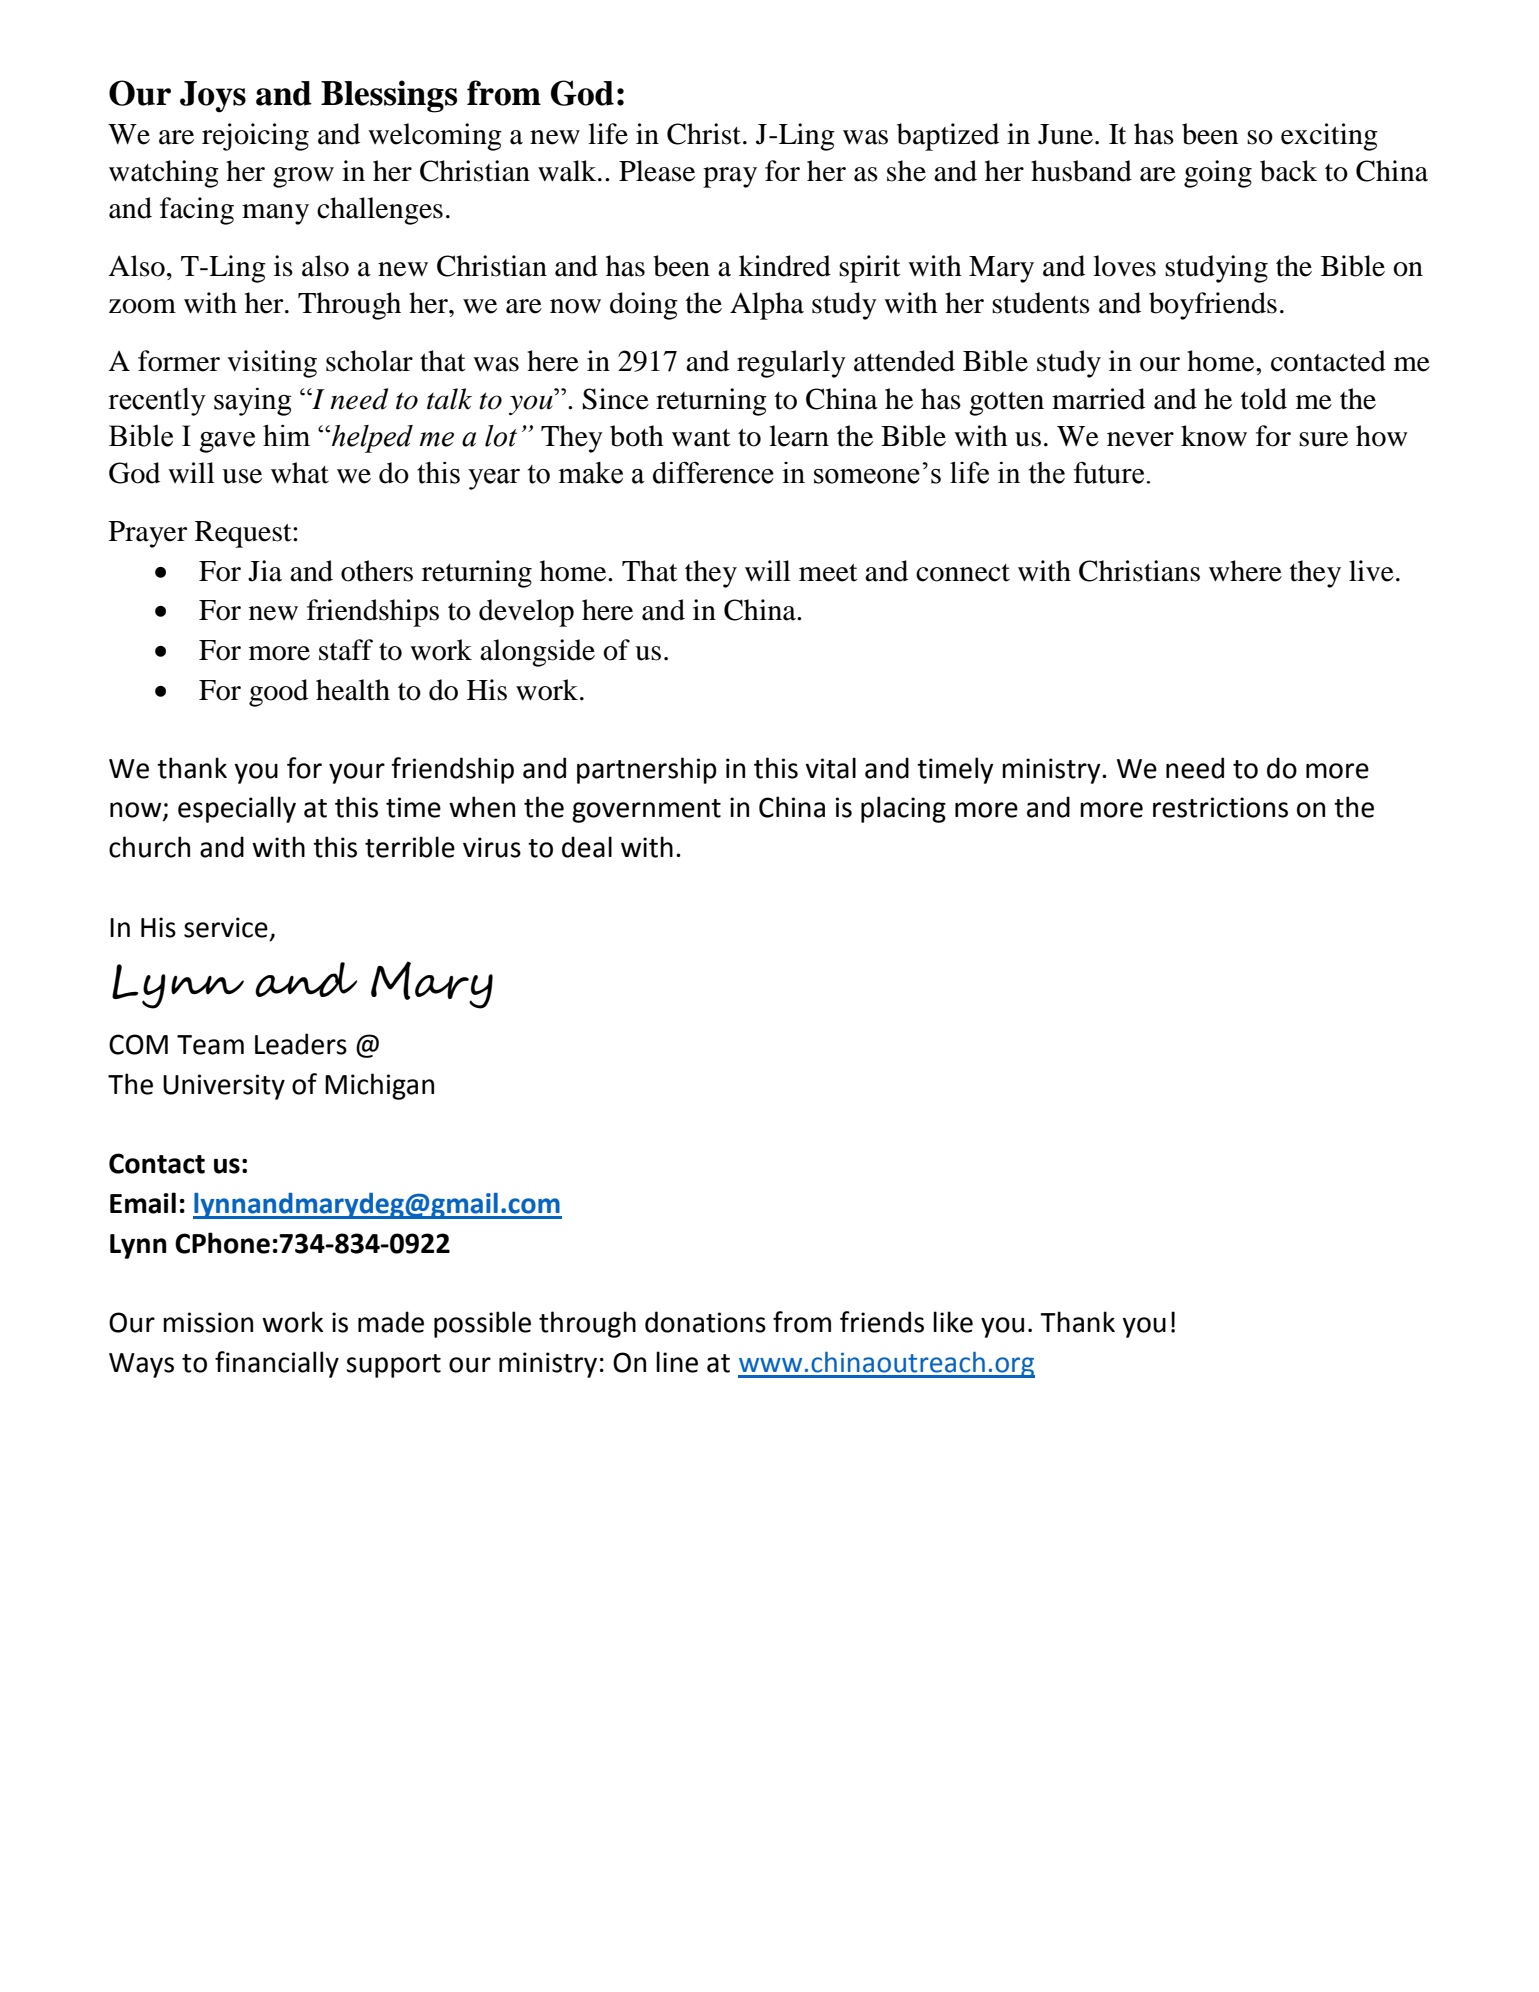 The width and height of the screenshot is (1539, 1992). I want to click on donations, so click(705, 1322).
